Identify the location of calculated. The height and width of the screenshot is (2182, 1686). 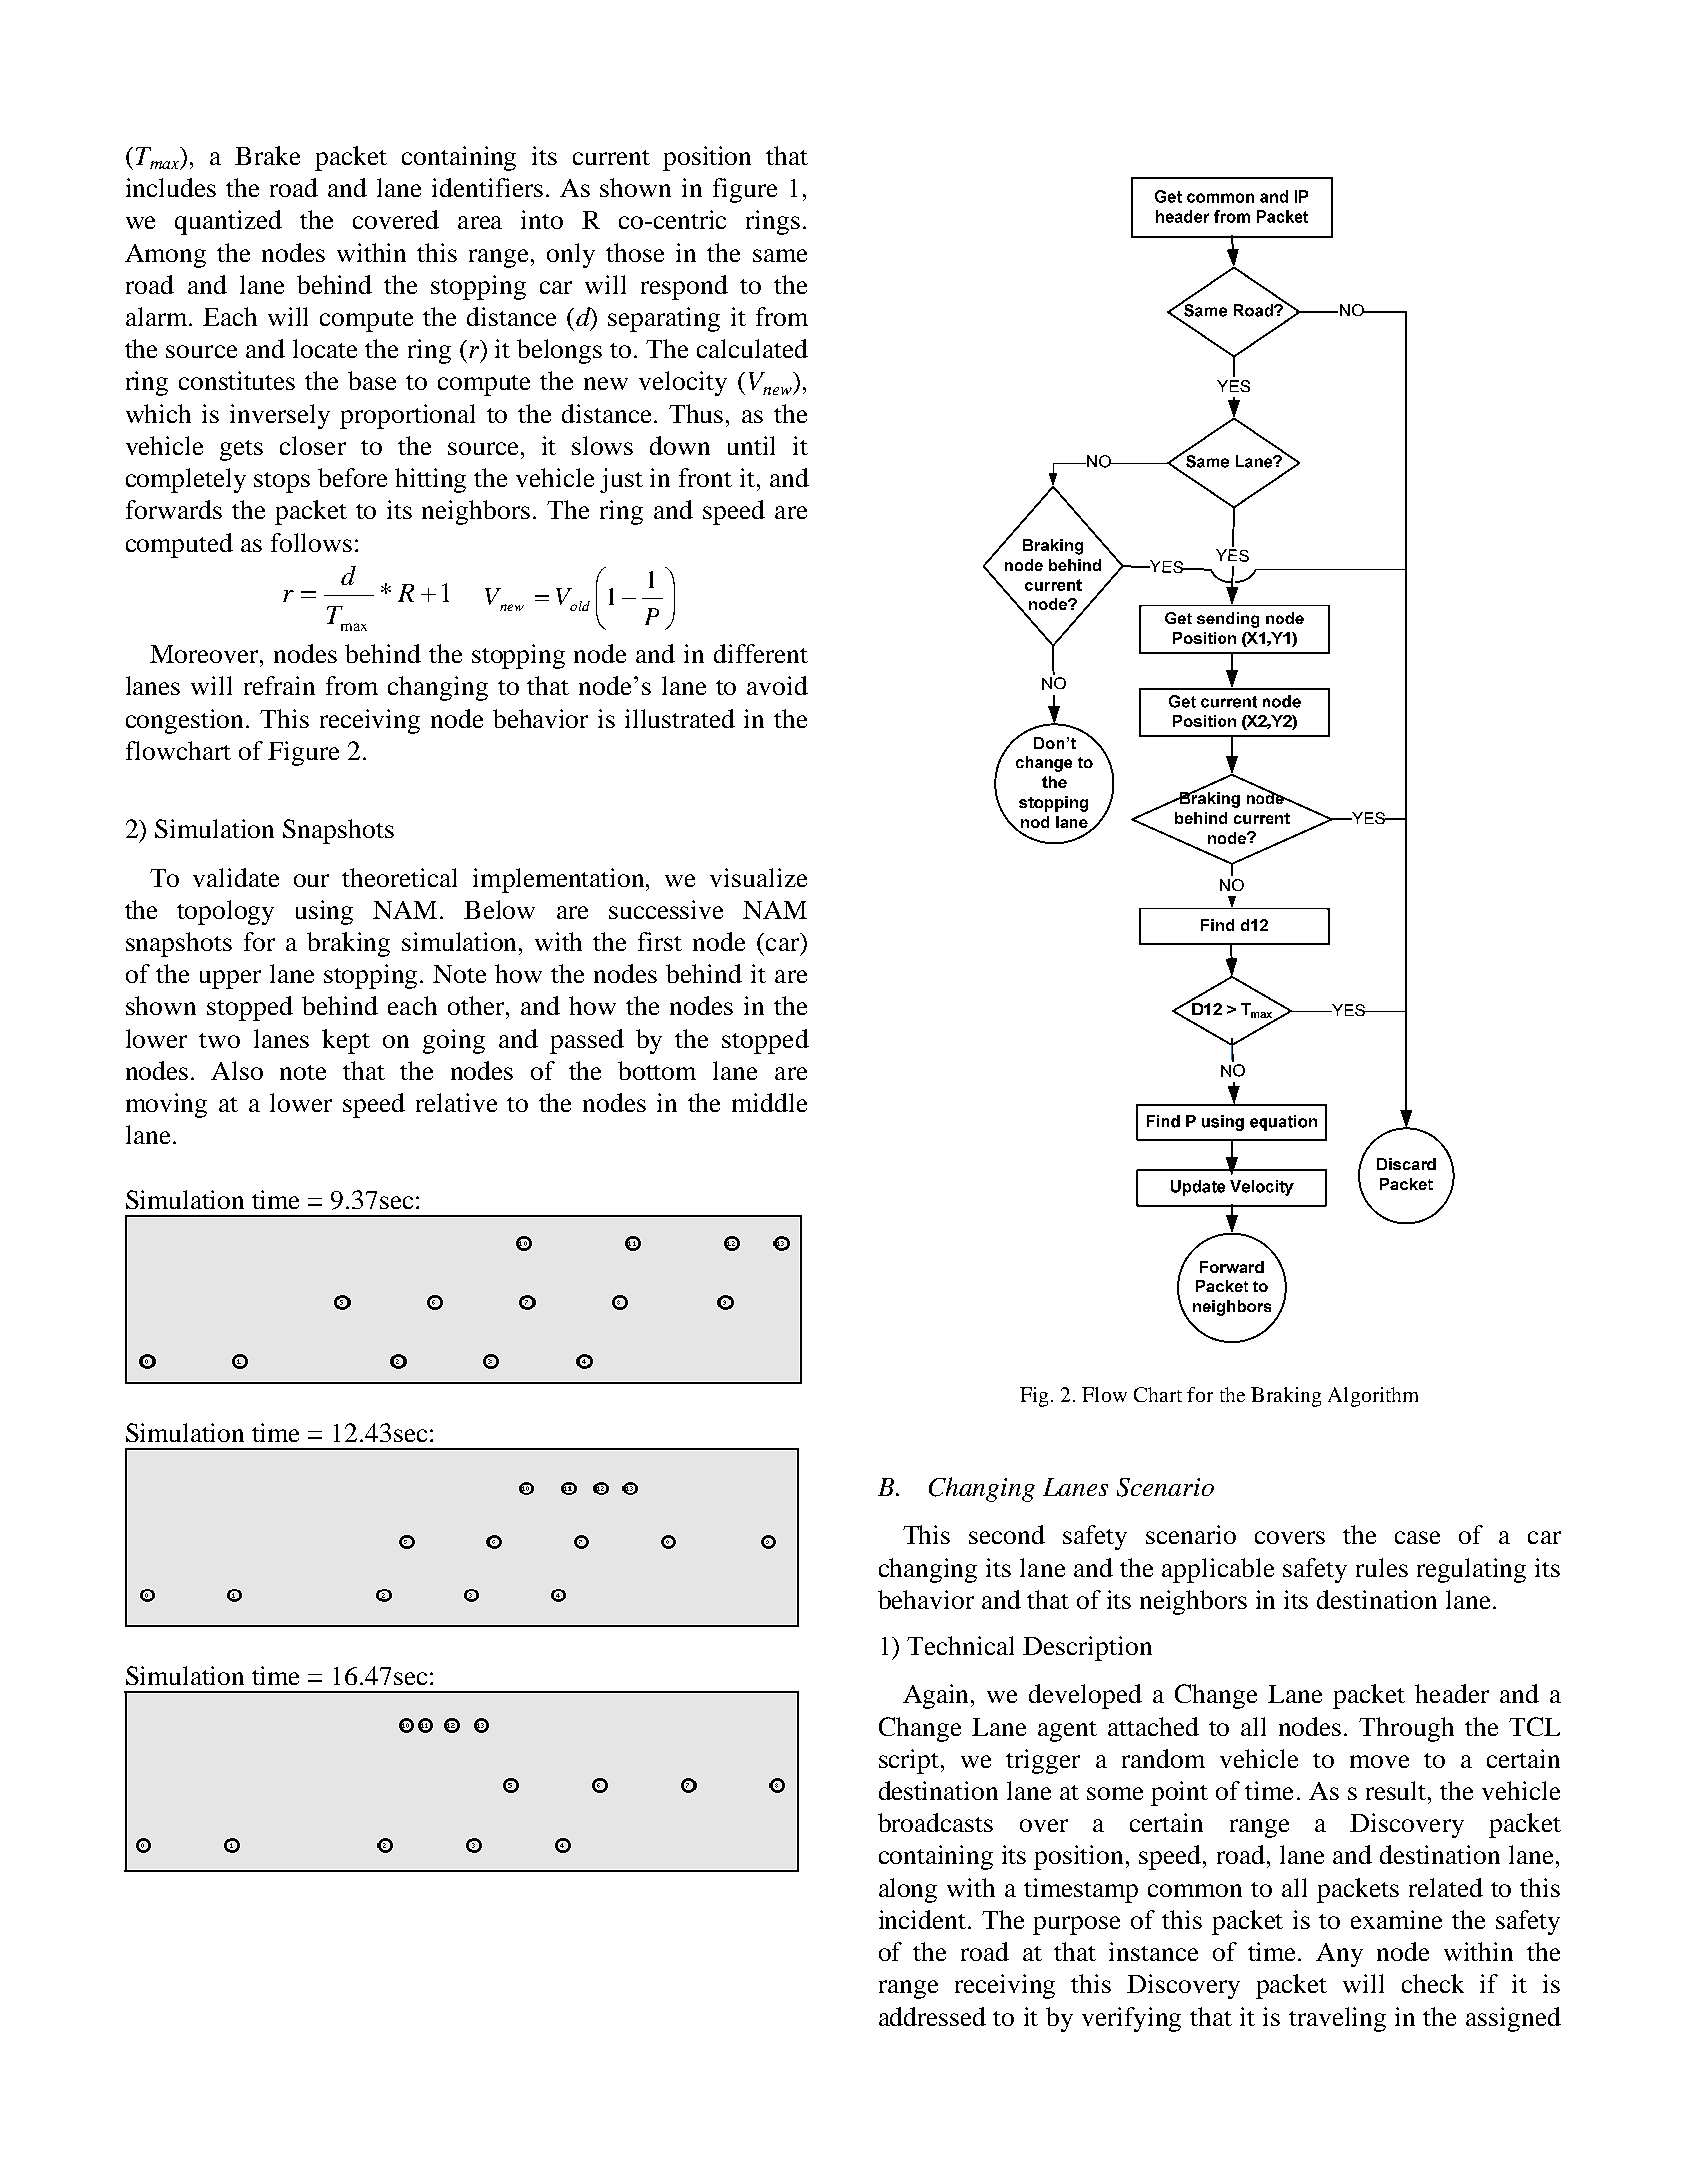
(752, 348).
